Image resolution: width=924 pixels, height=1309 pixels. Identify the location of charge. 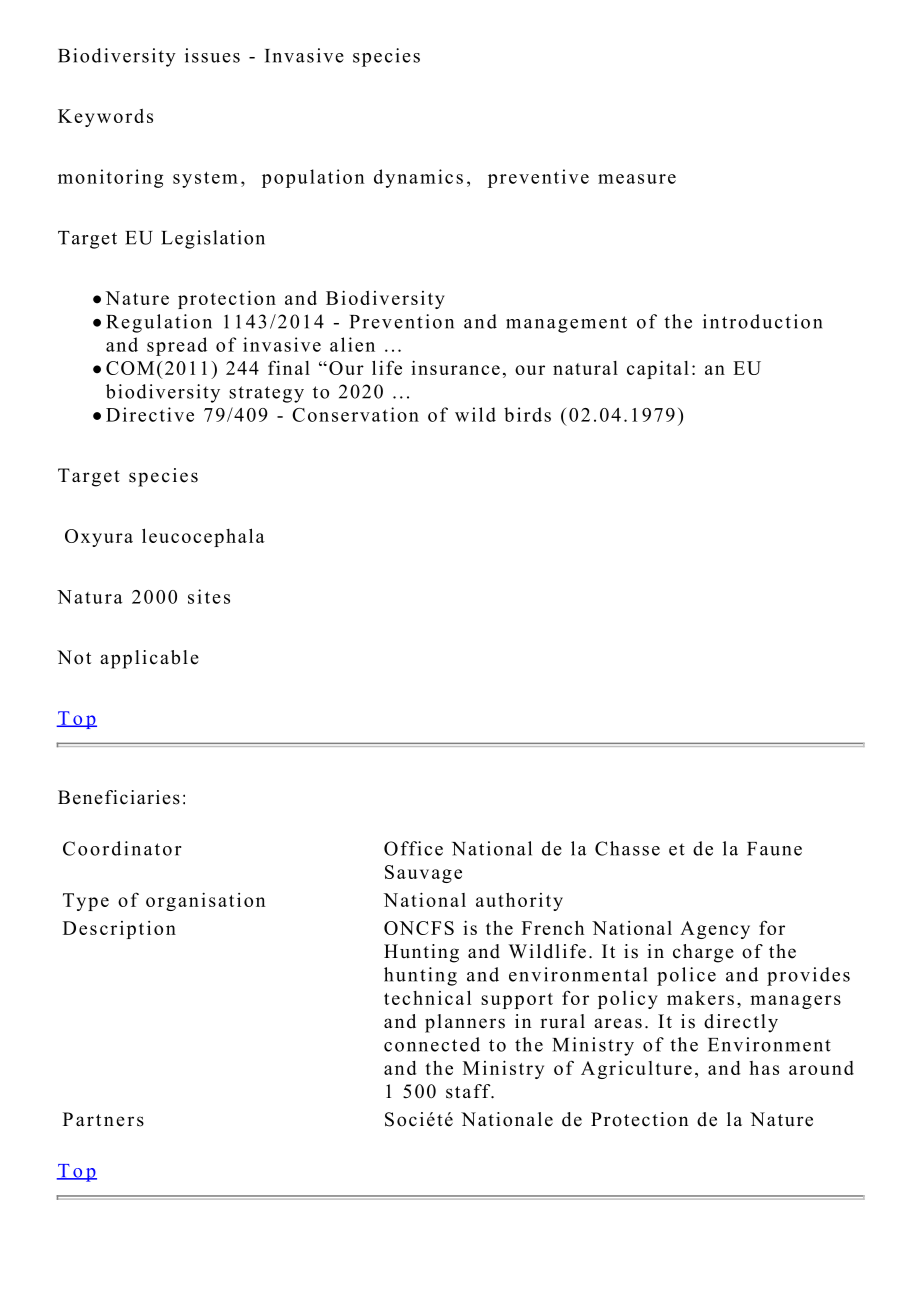
(703, 953).
